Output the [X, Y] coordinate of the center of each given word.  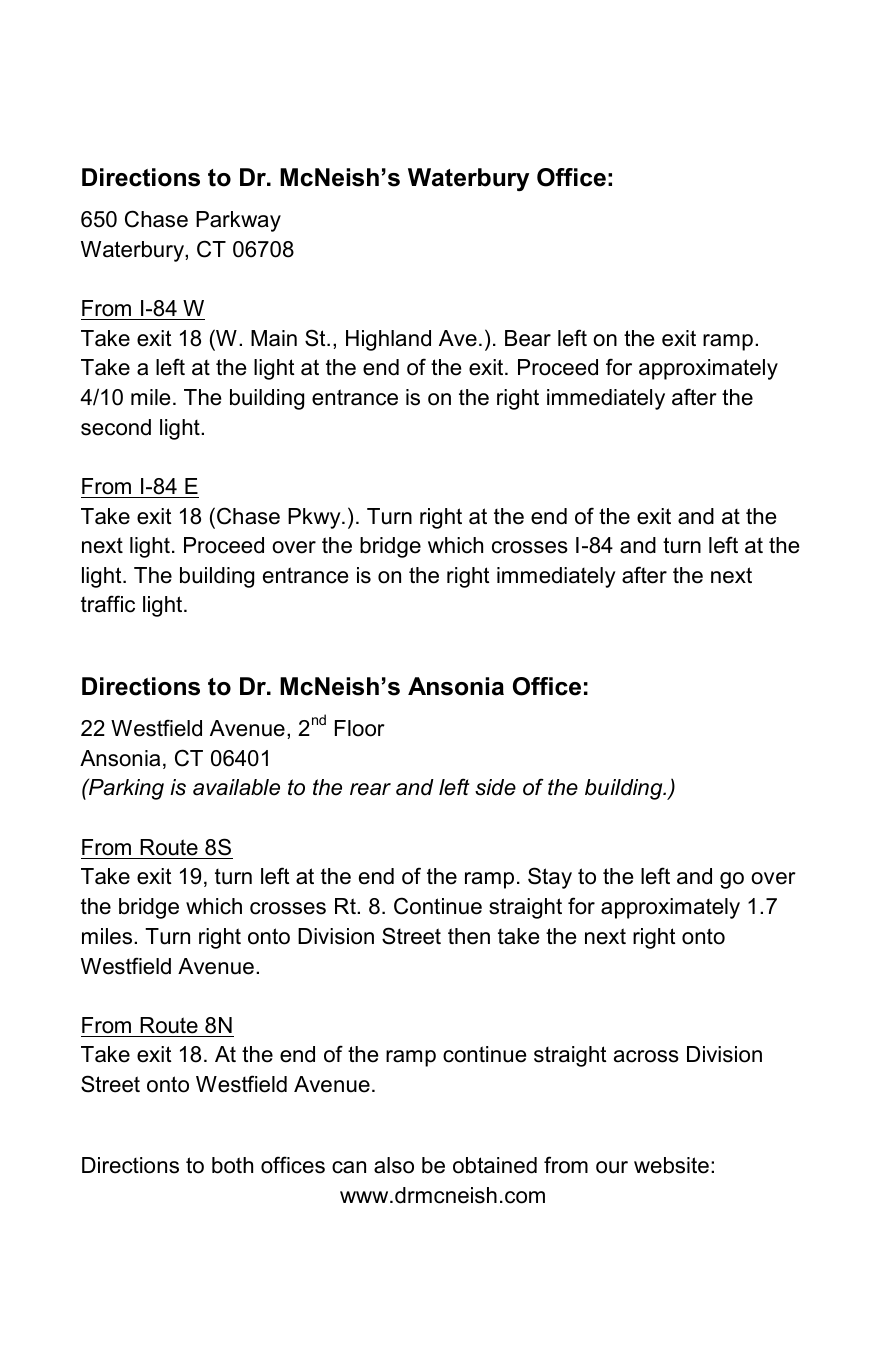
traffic [108, 604]
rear [370, 789]
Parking [125, 789]
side [495, 787]
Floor [360, 728]
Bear [528, 338]
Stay [550, 878]
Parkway [238, 221]
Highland [388, 340]
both [232, 1165]
